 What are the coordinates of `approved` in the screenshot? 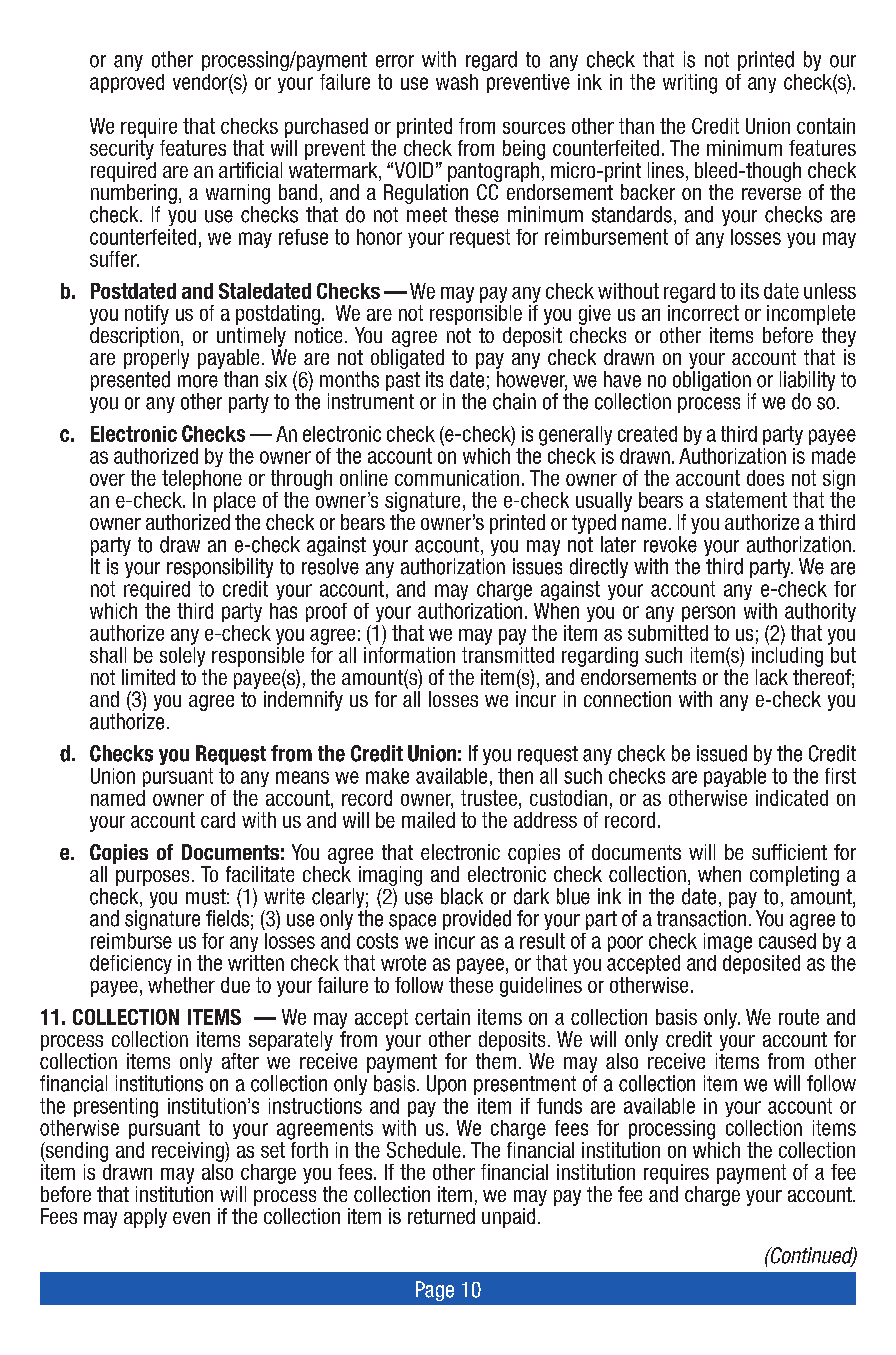 It's located at (127, 83).
